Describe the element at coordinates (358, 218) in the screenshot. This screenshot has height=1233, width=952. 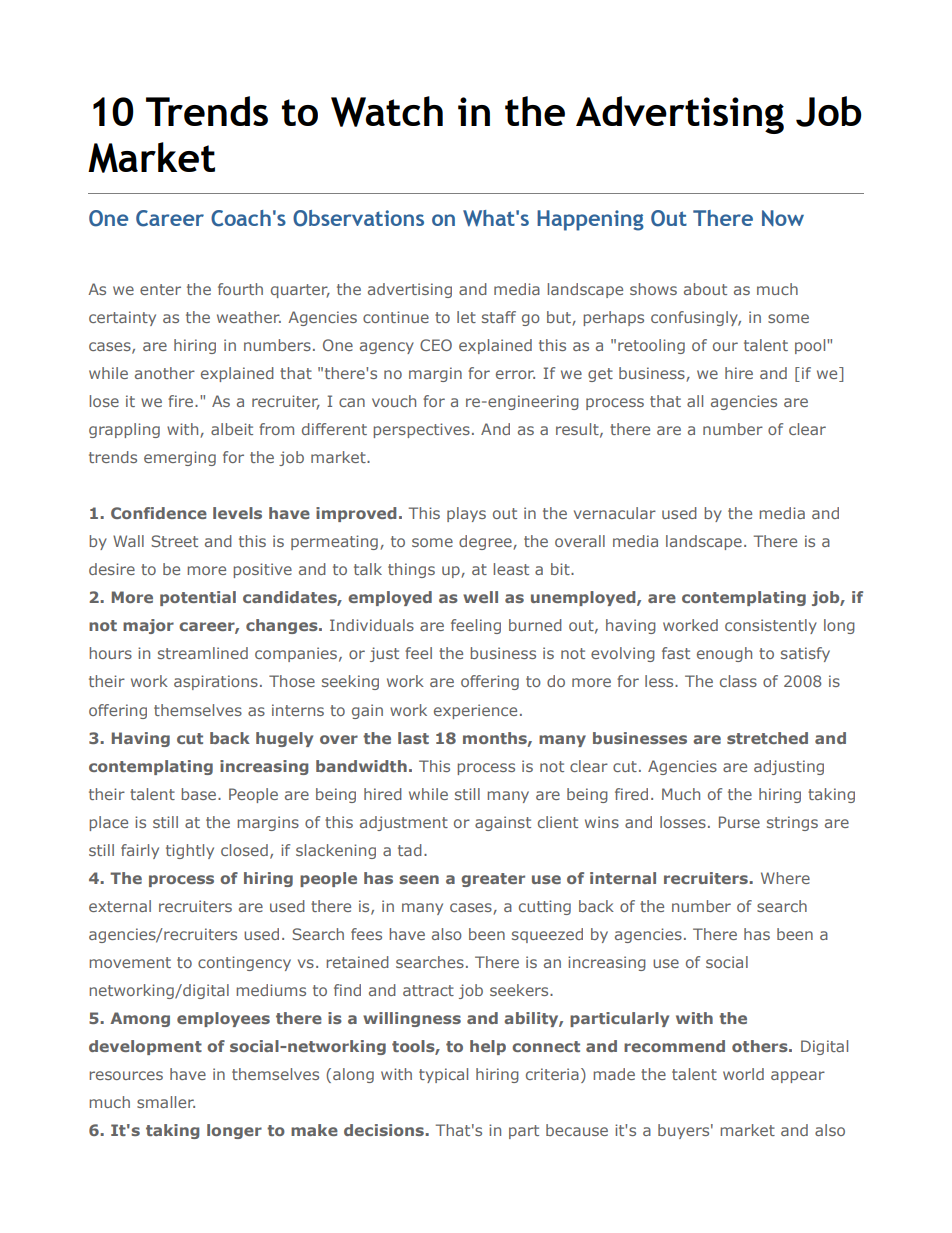
I see `Observations` at that location.
